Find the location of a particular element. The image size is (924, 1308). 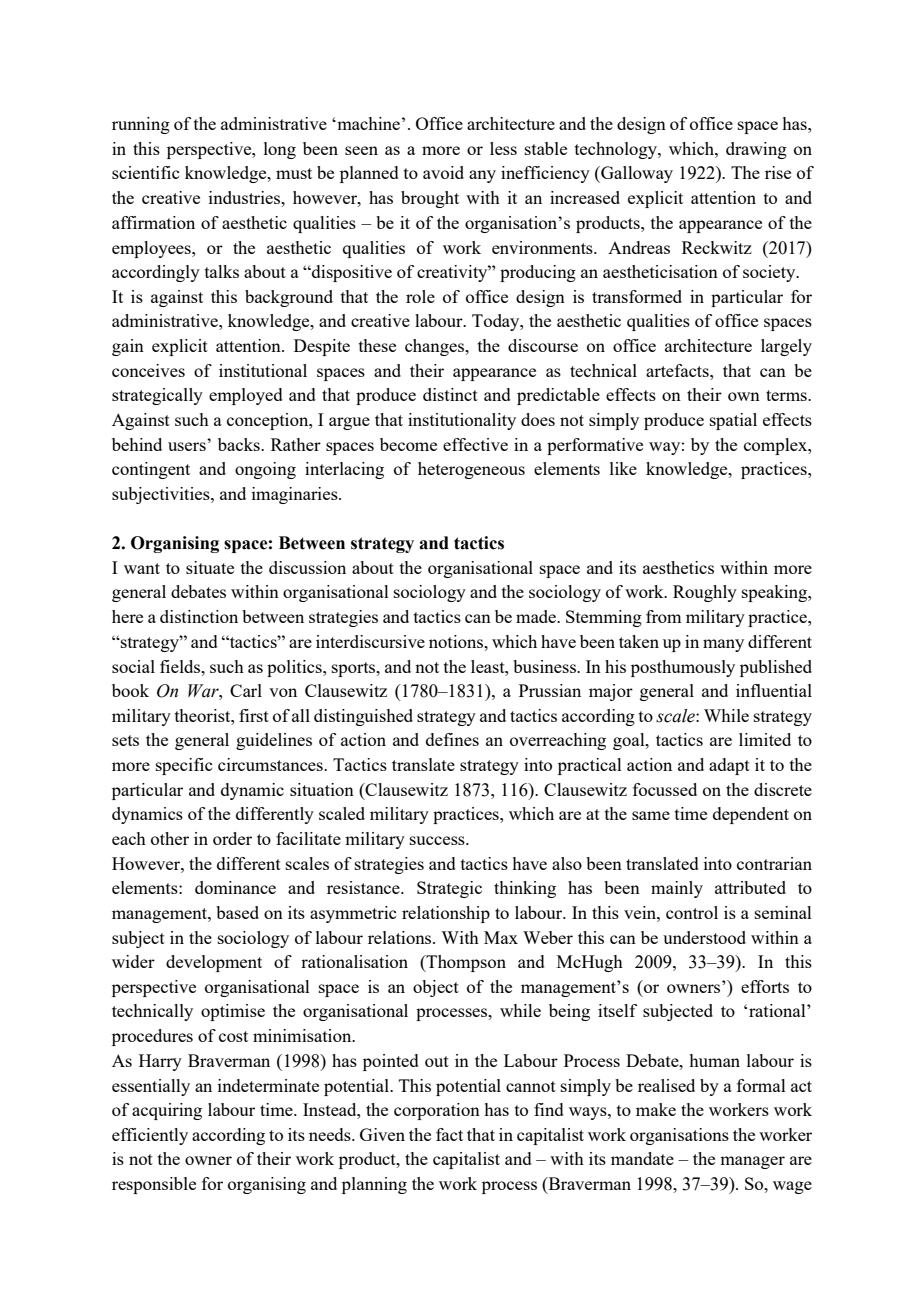

order is located at coordinates (232, 838).
